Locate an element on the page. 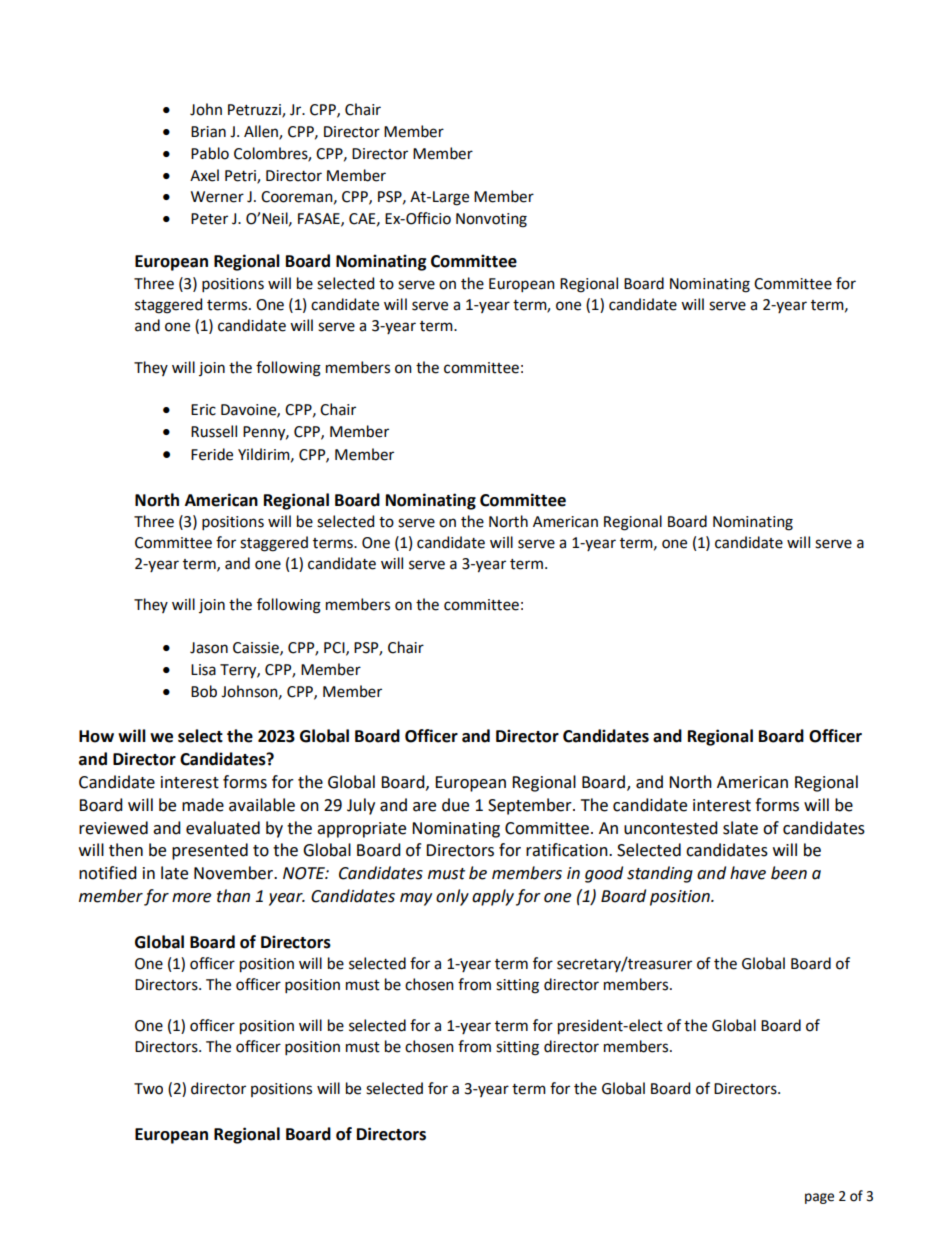 The height and width of the document is (1233, 952). have is located at coordinates (748, 873).
